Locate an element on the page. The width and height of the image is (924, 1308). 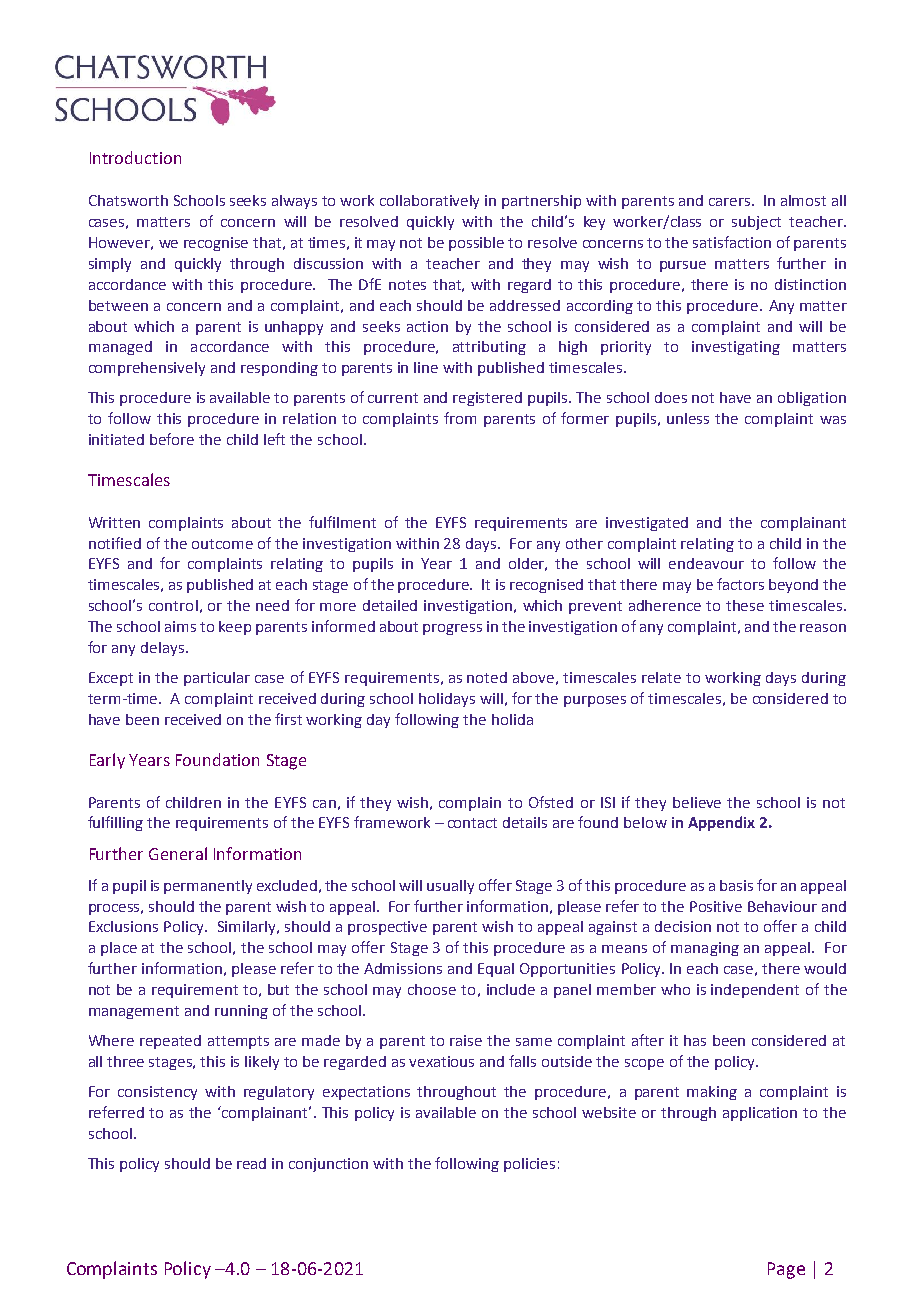
Chatsworth is located at coordinates (128, 200).
